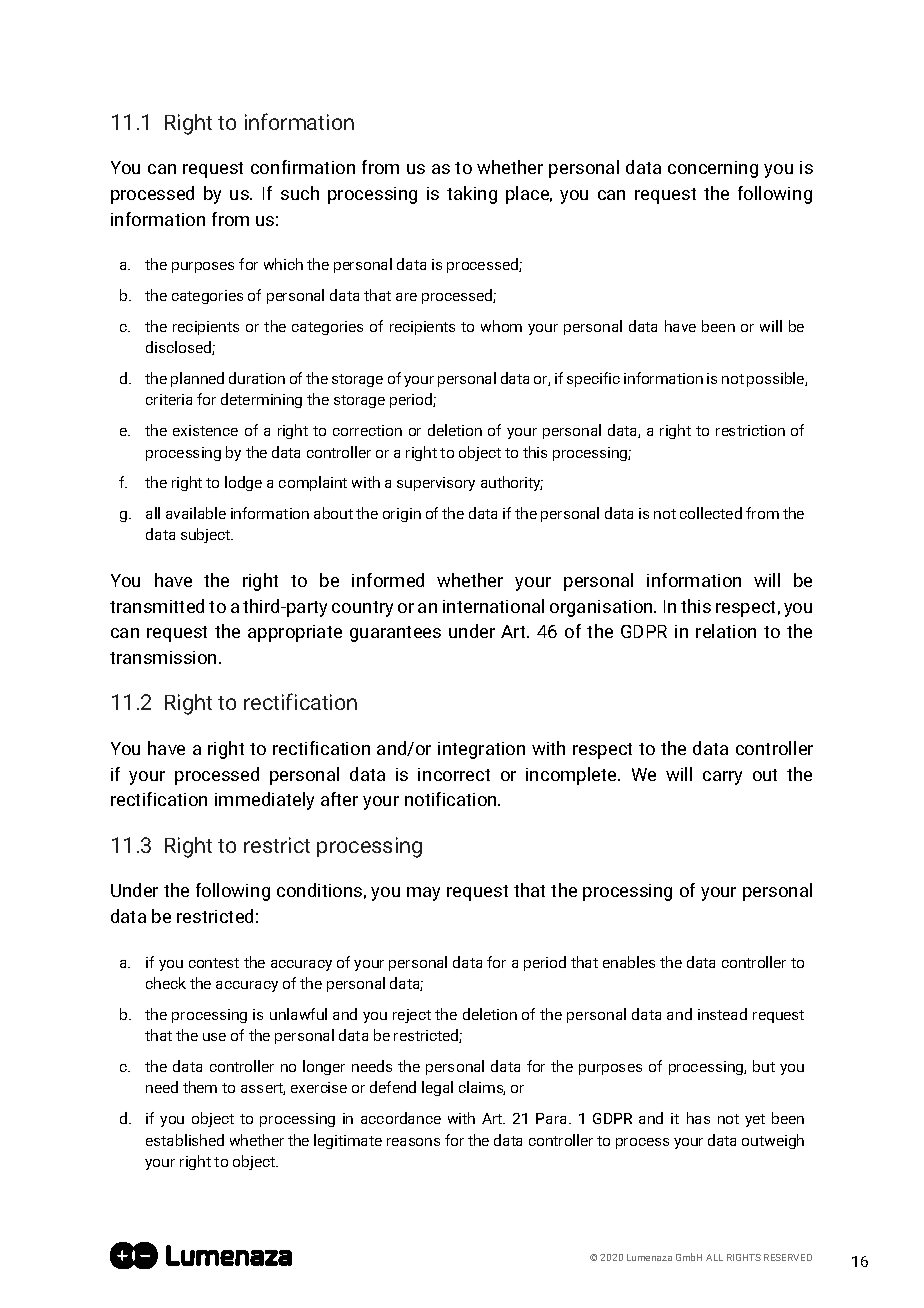 The height and width of the screenshot is (1308, 924). I want to click on established, so click(185, 1140).
